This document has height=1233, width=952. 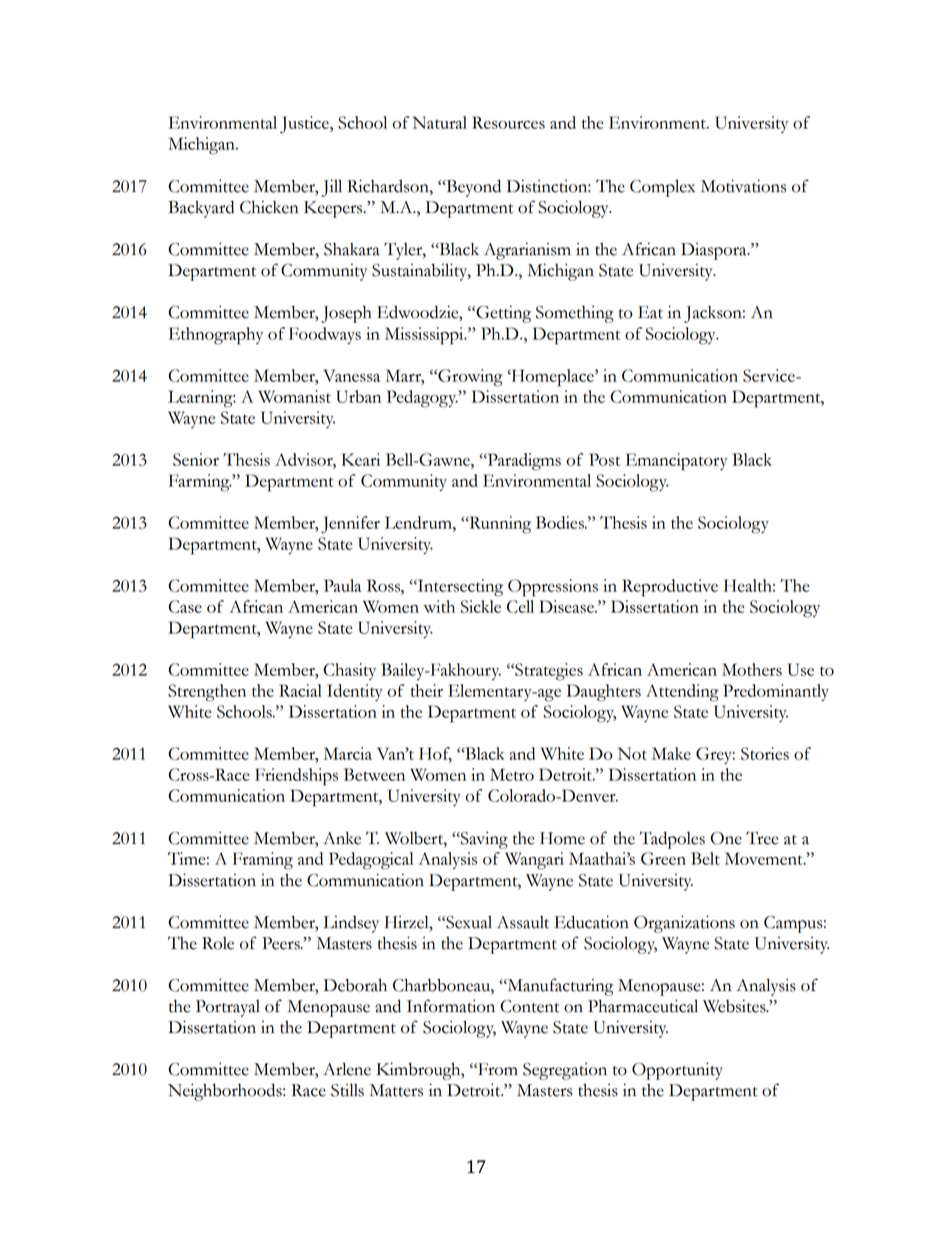 I want to click on Justice, so click(x=305, y=125).
